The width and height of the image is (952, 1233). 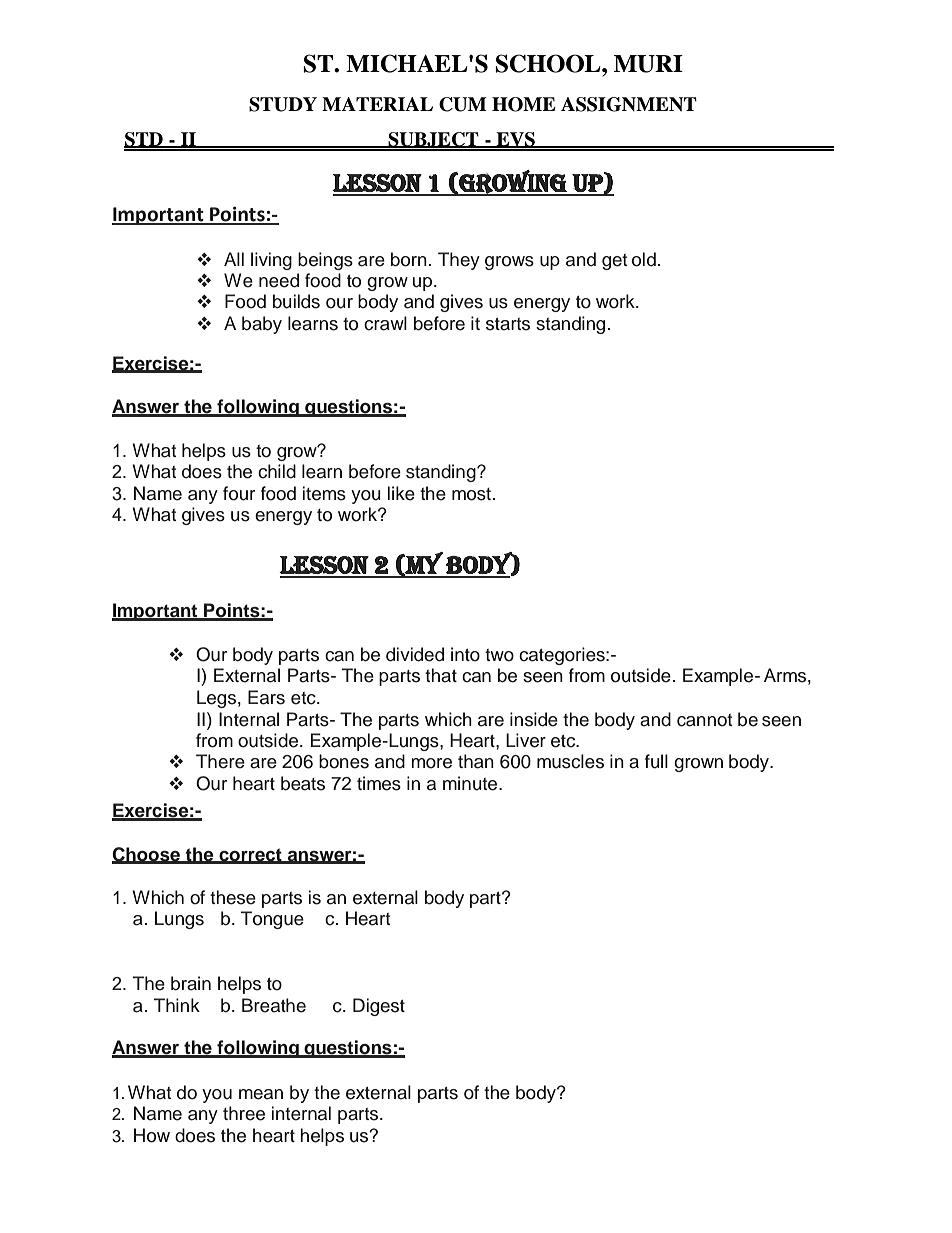 What do you see at coordinates (415, 654) in the image?
I see `divided` at bounding box center [415, 654].
